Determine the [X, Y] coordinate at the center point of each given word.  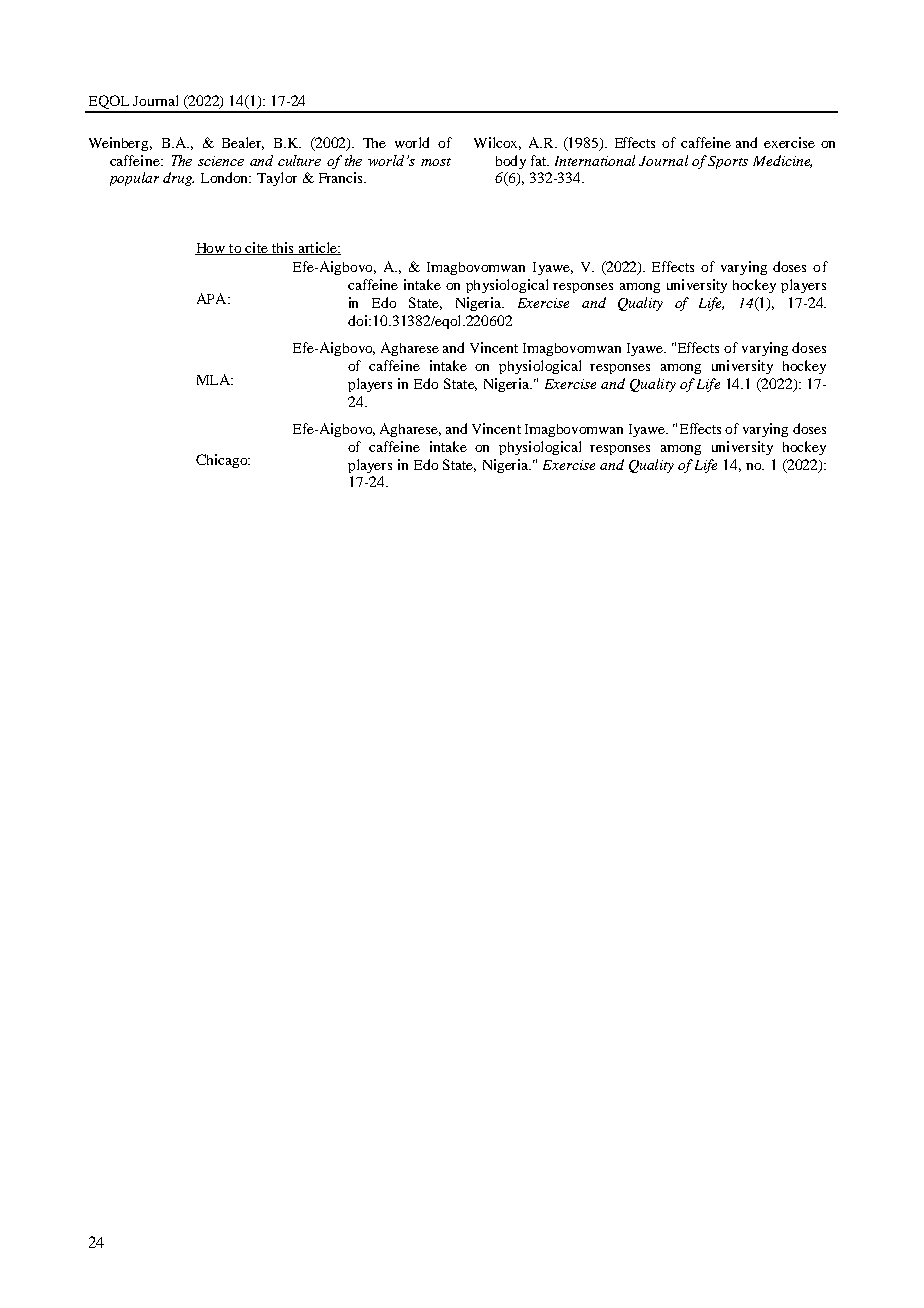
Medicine [782, 161]
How [211, 249]
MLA [214, 379]
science [221, 161]
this [283, 248]
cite [256, 248]
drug [178, 179]
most [436, 162]
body [511, 162]
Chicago [223, 461]
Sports [728, 162]
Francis [342, 177]
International [595, 160]
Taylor [277, 179]
